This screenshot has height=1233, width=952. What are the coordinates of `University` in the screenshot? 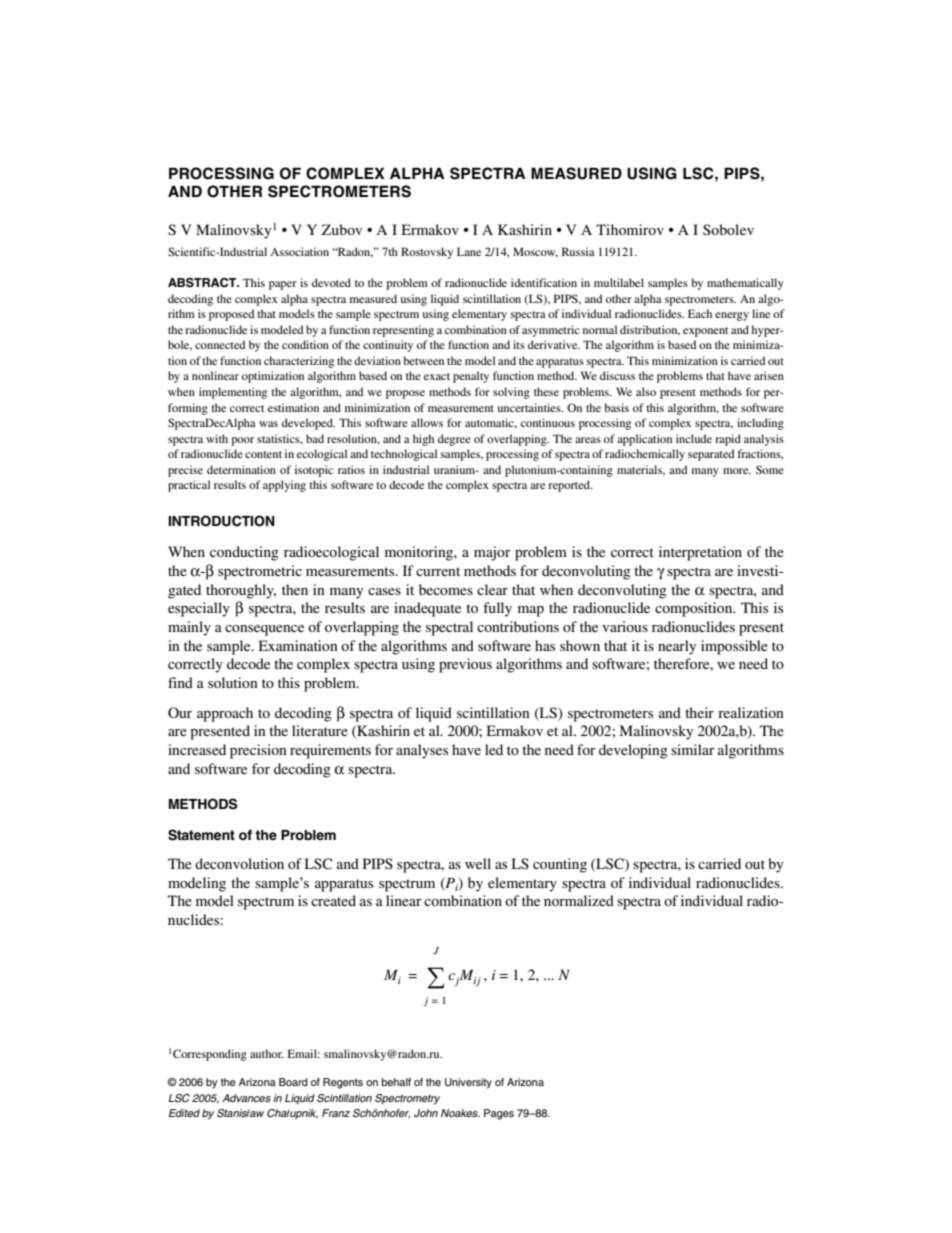 It's located at (468, 1083).
